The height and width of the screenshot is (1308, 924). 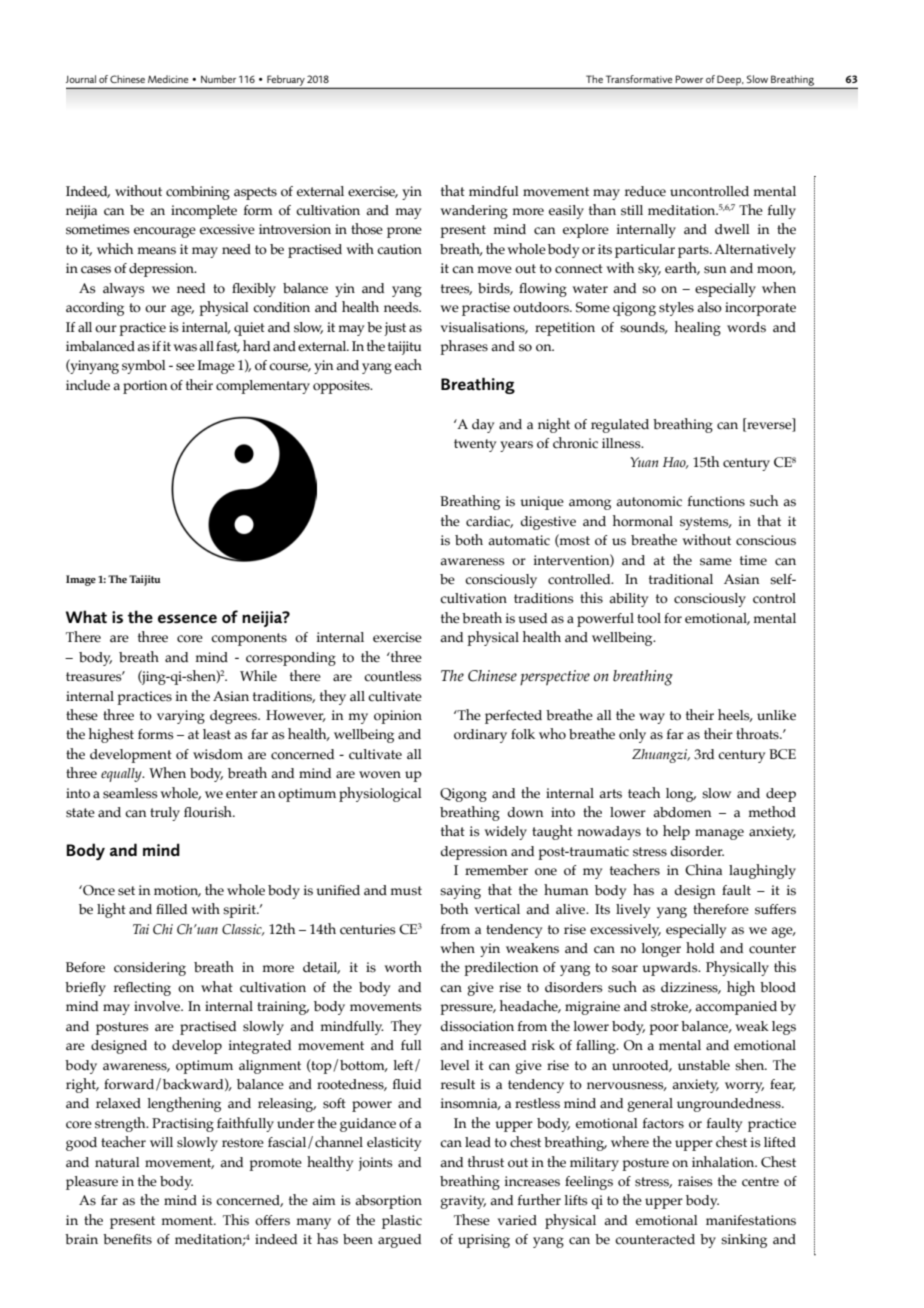 What do you see at coordinates (716, 562) in the screenshot?
I see `same` at bounding box center [716, 562].
